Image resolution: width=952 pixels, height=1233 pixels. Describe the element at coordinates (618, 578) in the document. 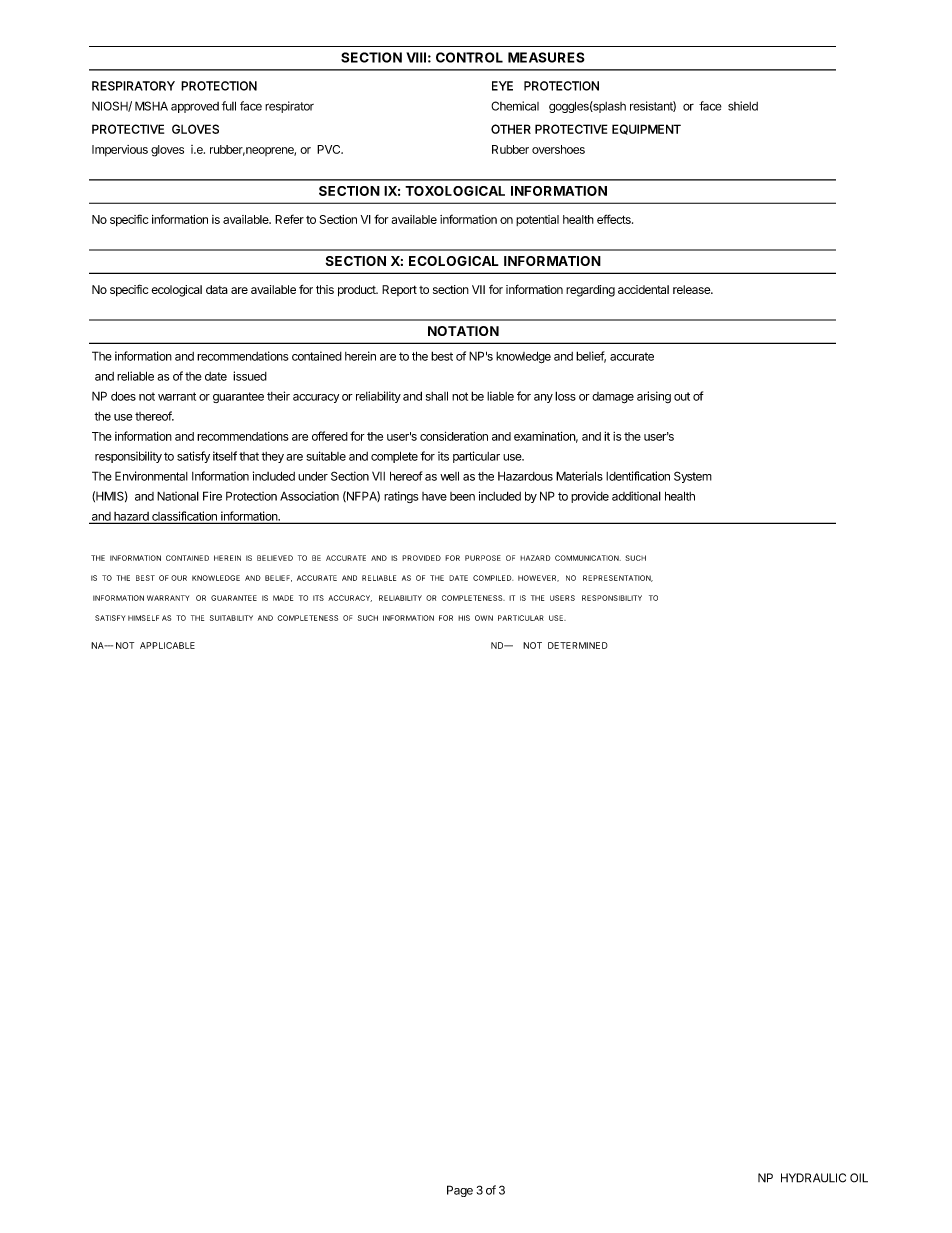

I see `REPRESENTATION` at that location.
